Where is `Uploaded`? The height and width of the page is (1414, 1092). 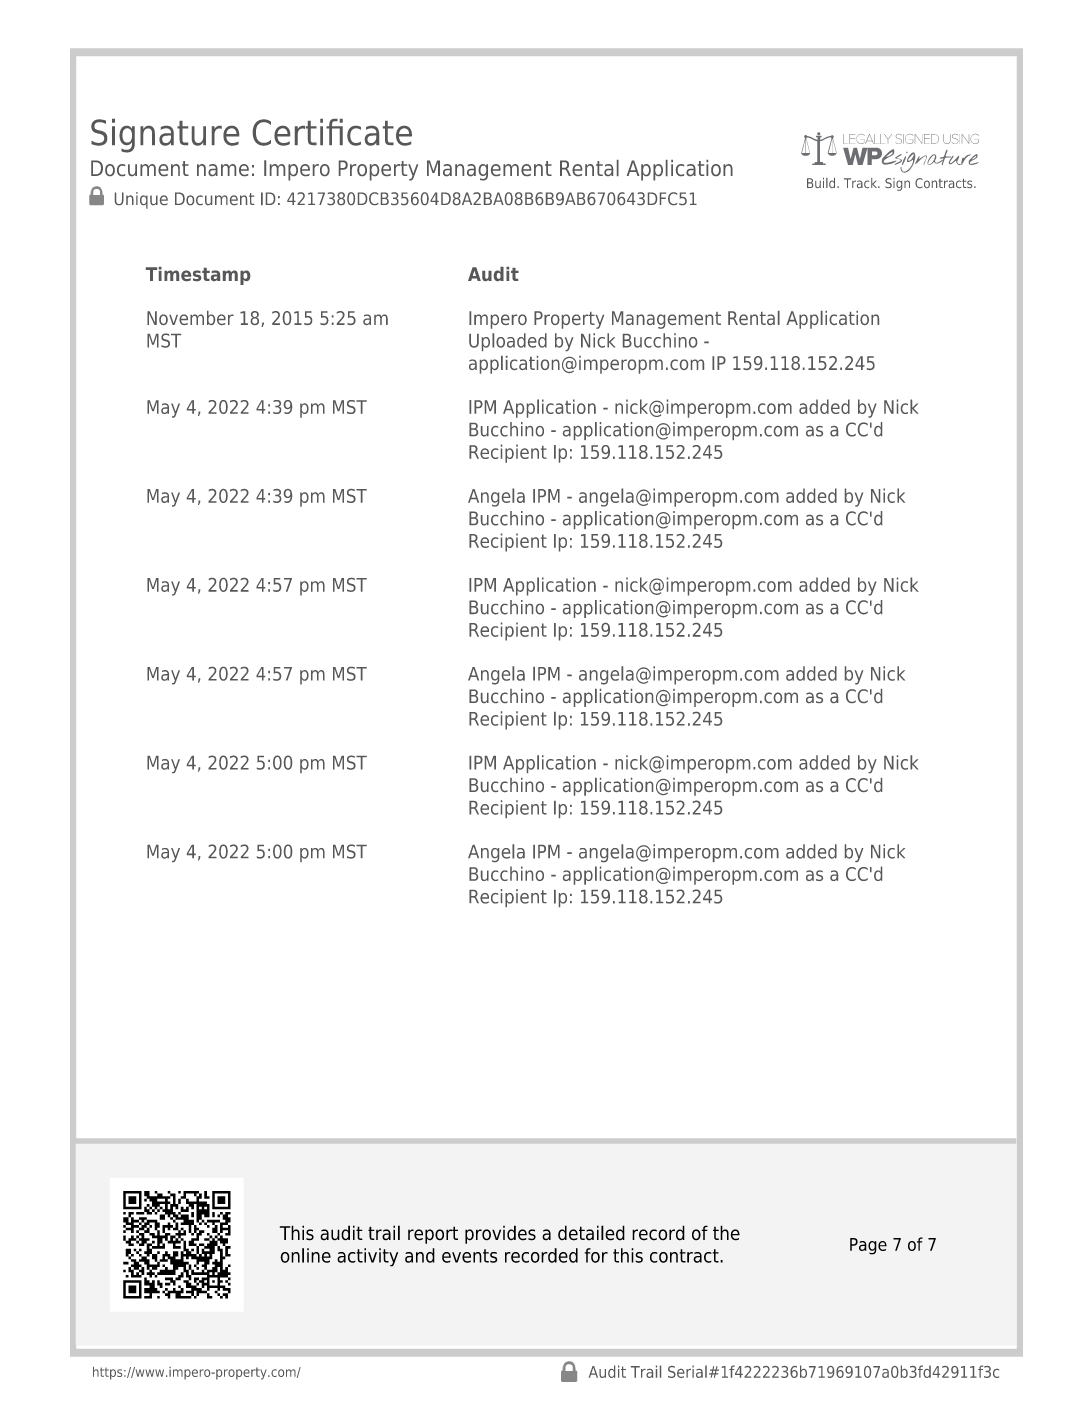
Uploaded is located at coordinates (508, 342).
